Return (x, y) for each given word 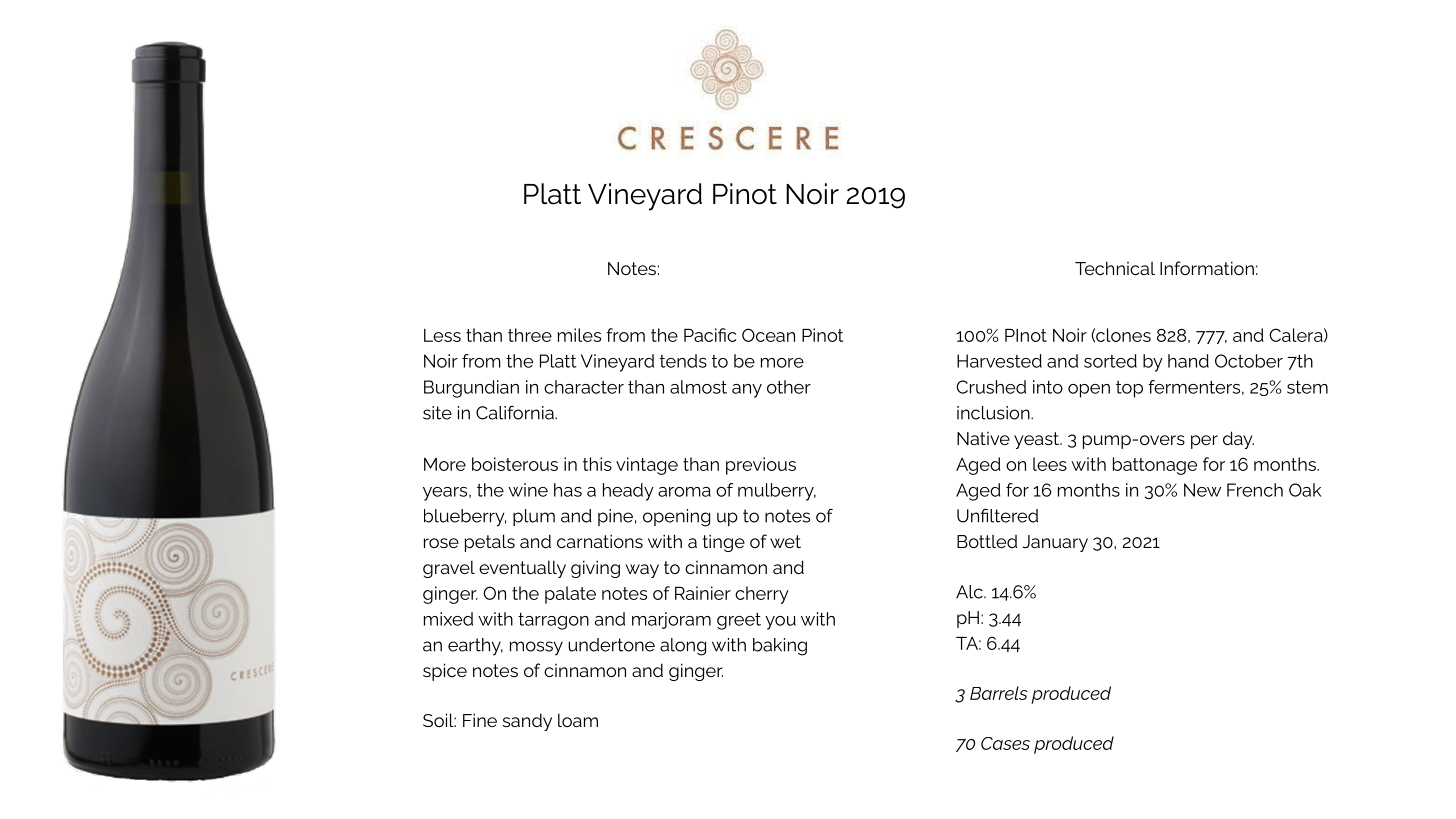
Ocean (768, 335)
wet (785, 541)
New (1202, 490)
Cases (1005, 743)
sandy (527, 722)
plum (534, 517)
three (530, 335)
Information (1207, 268)
